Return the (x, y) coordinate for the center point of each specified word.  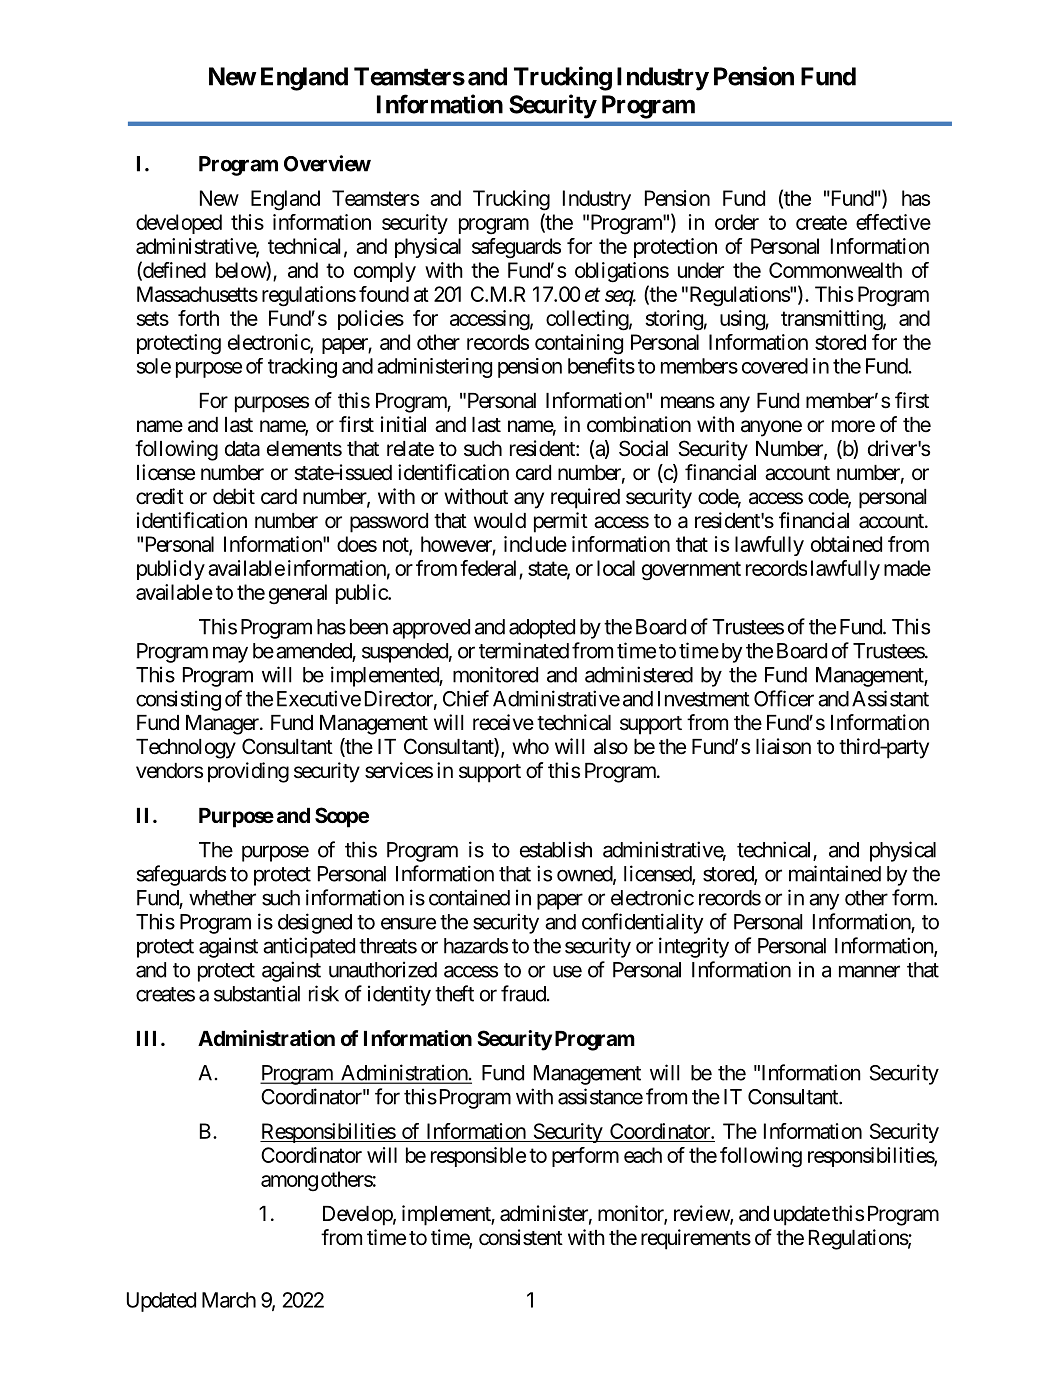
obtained (846, 544)
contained (469, 897)
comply (385, 272)
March (229, 1300)
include (535, 544)
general (298, 594)
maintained (835, 873)
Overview (327, 163)
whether (222, 898)
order (737, 222)
